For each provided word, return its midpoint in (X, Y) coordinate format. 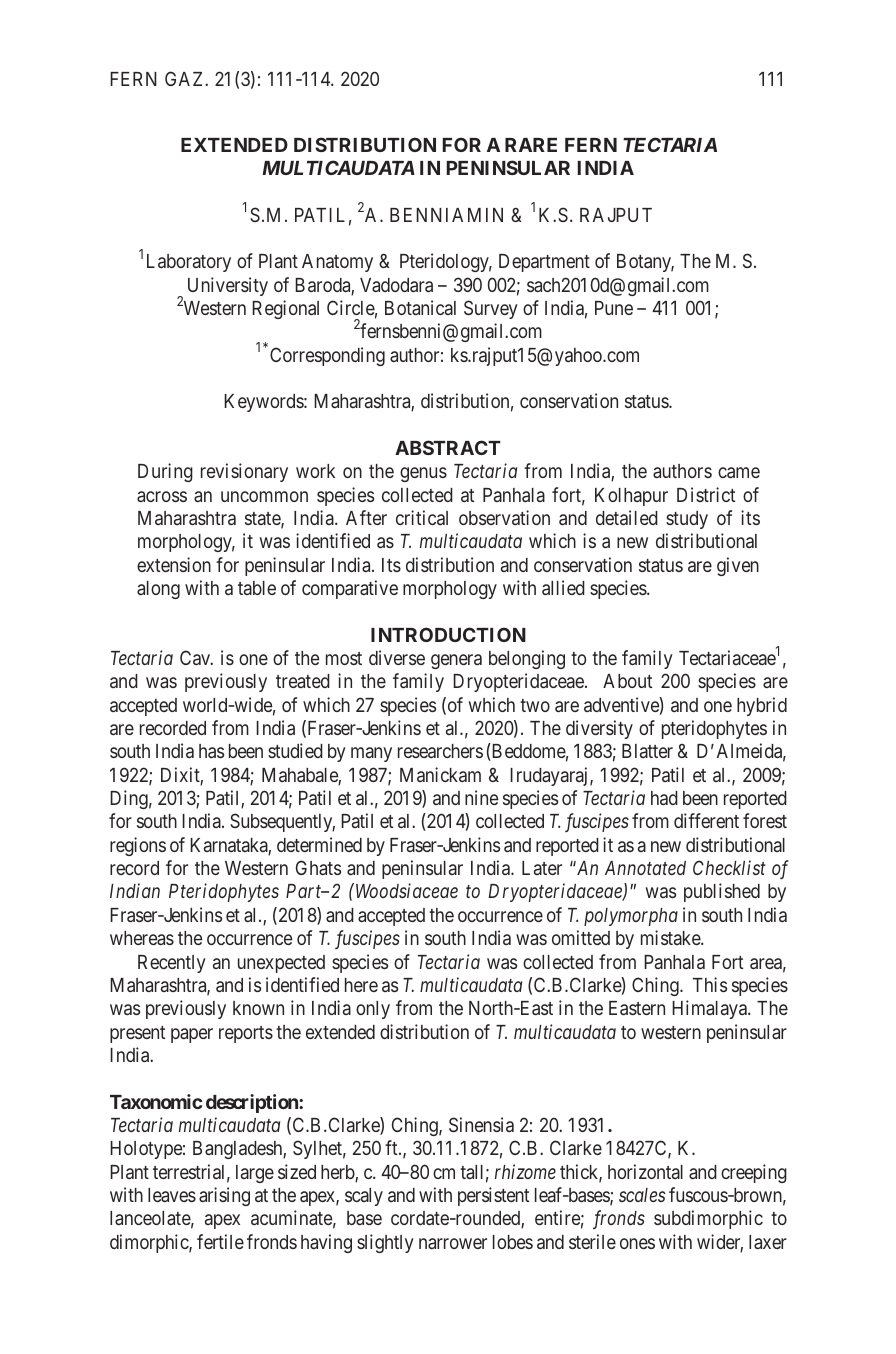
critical (422, 517)
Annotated (645, 868)
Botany (645, 263)
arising (224, 1196)
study (687, 520)
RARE (531, 145)
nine (481, 797)
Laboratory (189, 263)
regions (138, 846)
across (162, 496)
